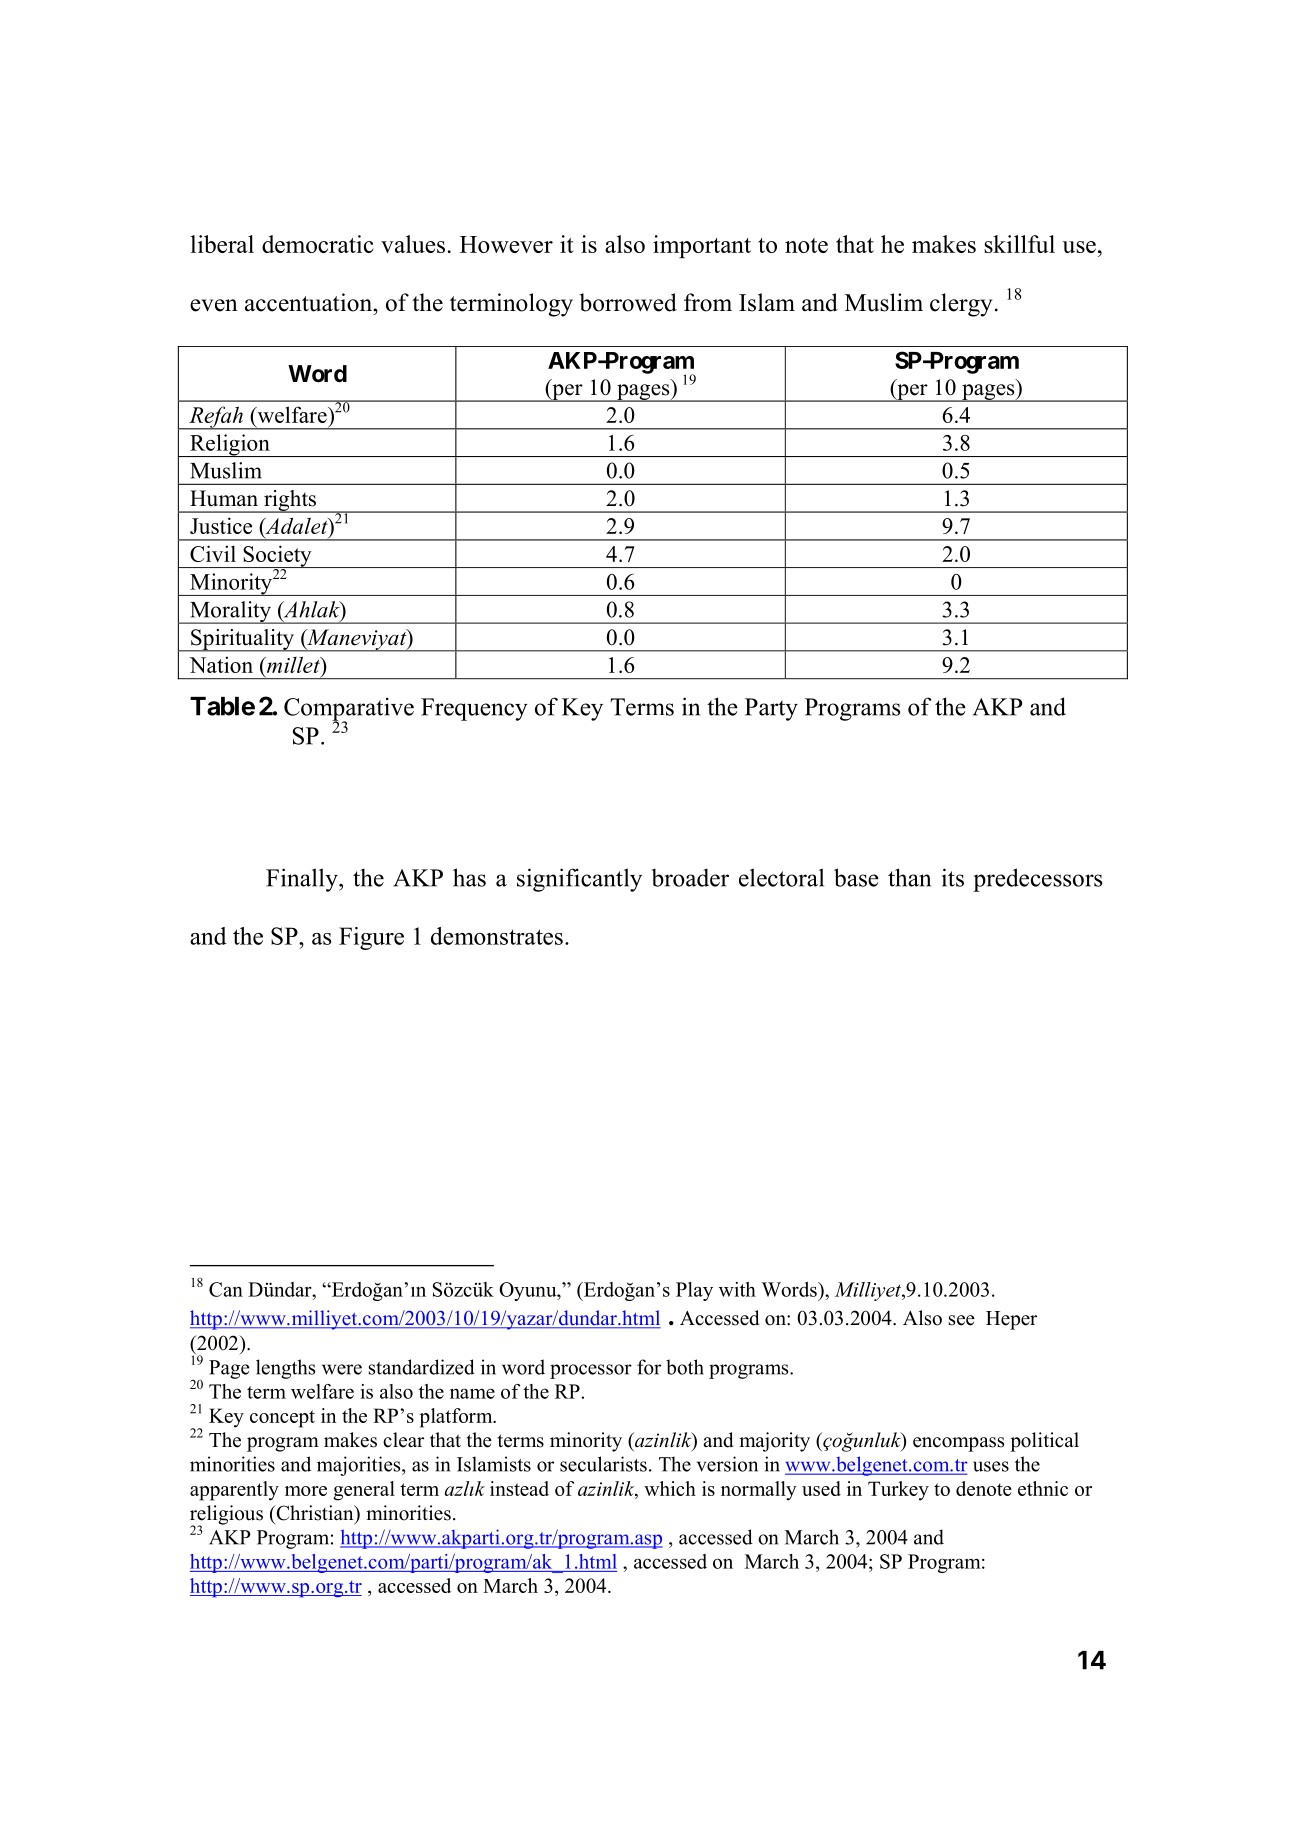 This screenshot has width=1292, height=1828. Describe the element at coordinates (318, 244) in the screenshot. I see `democratic` at that location.
